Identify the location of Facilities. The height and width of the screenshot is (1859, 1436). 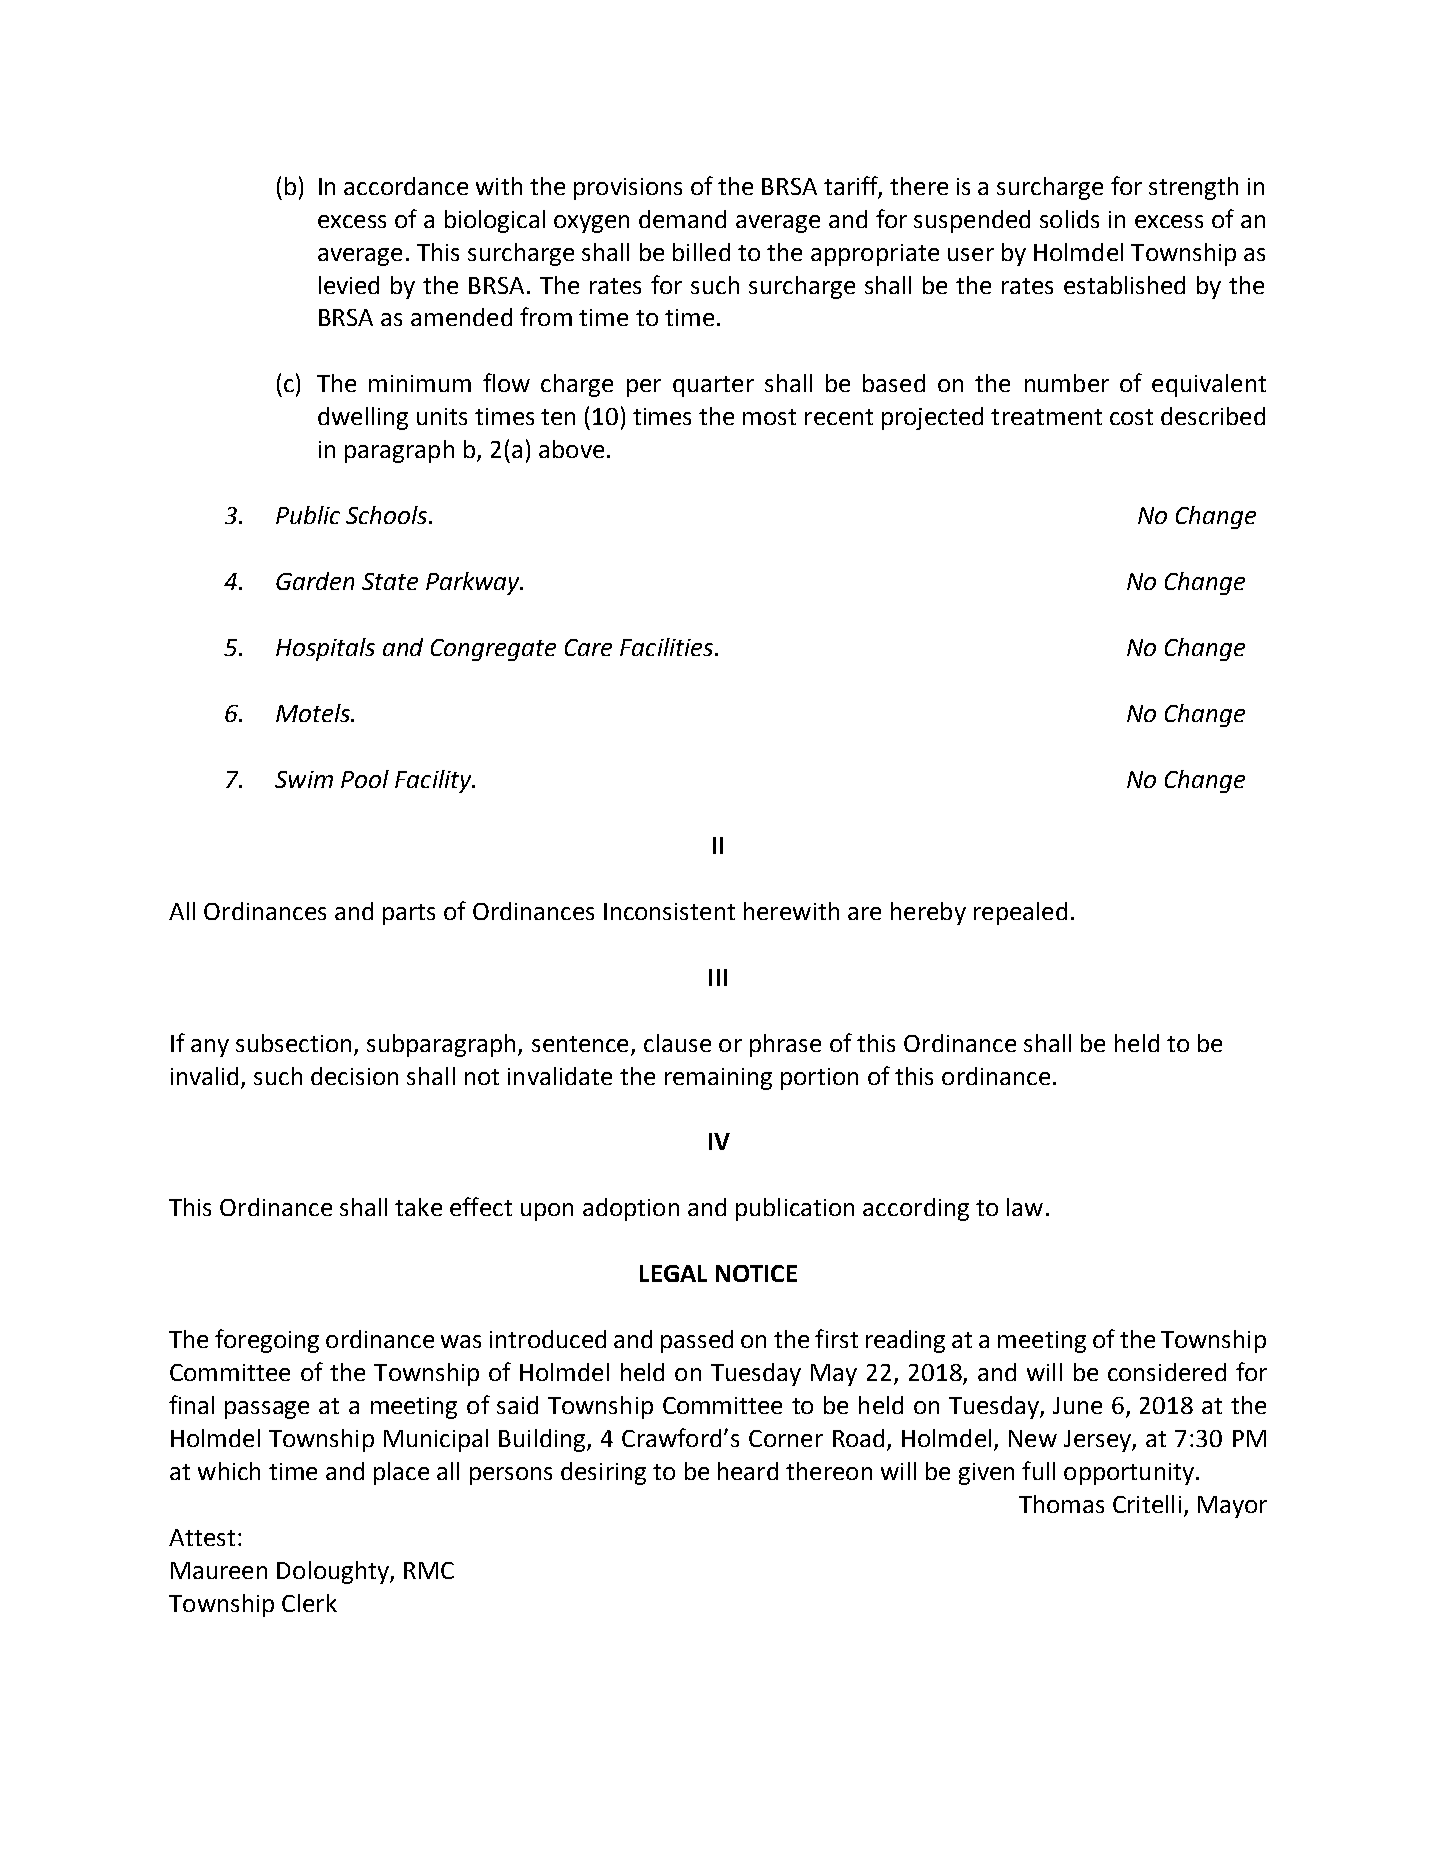
(668, 647).
